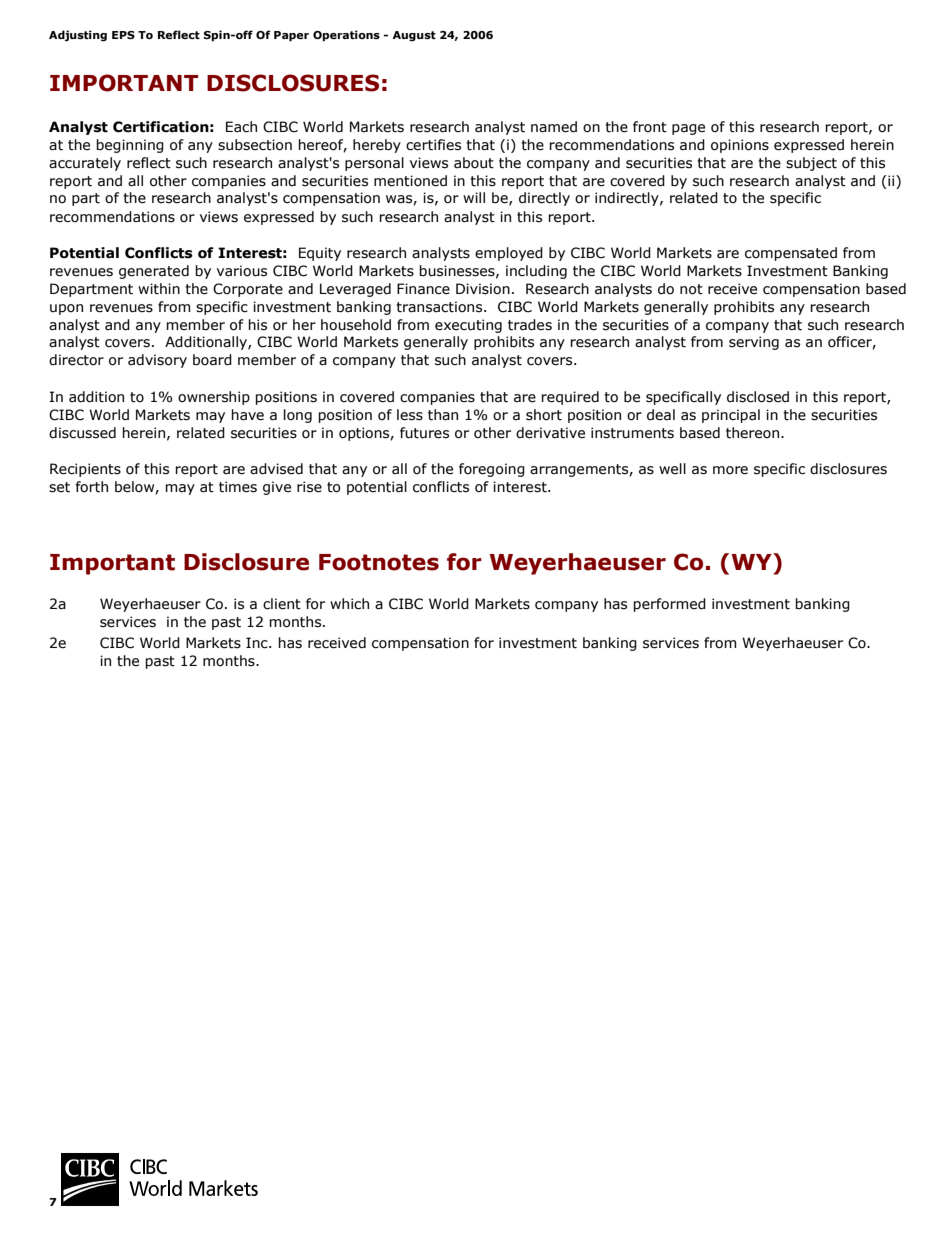 Image resolution: width=952 pixels, height=1233 pixels. What do you see at coordinates (791, 254) in the screenshot?
I see `compensated` at bounding box center [791, 254].
